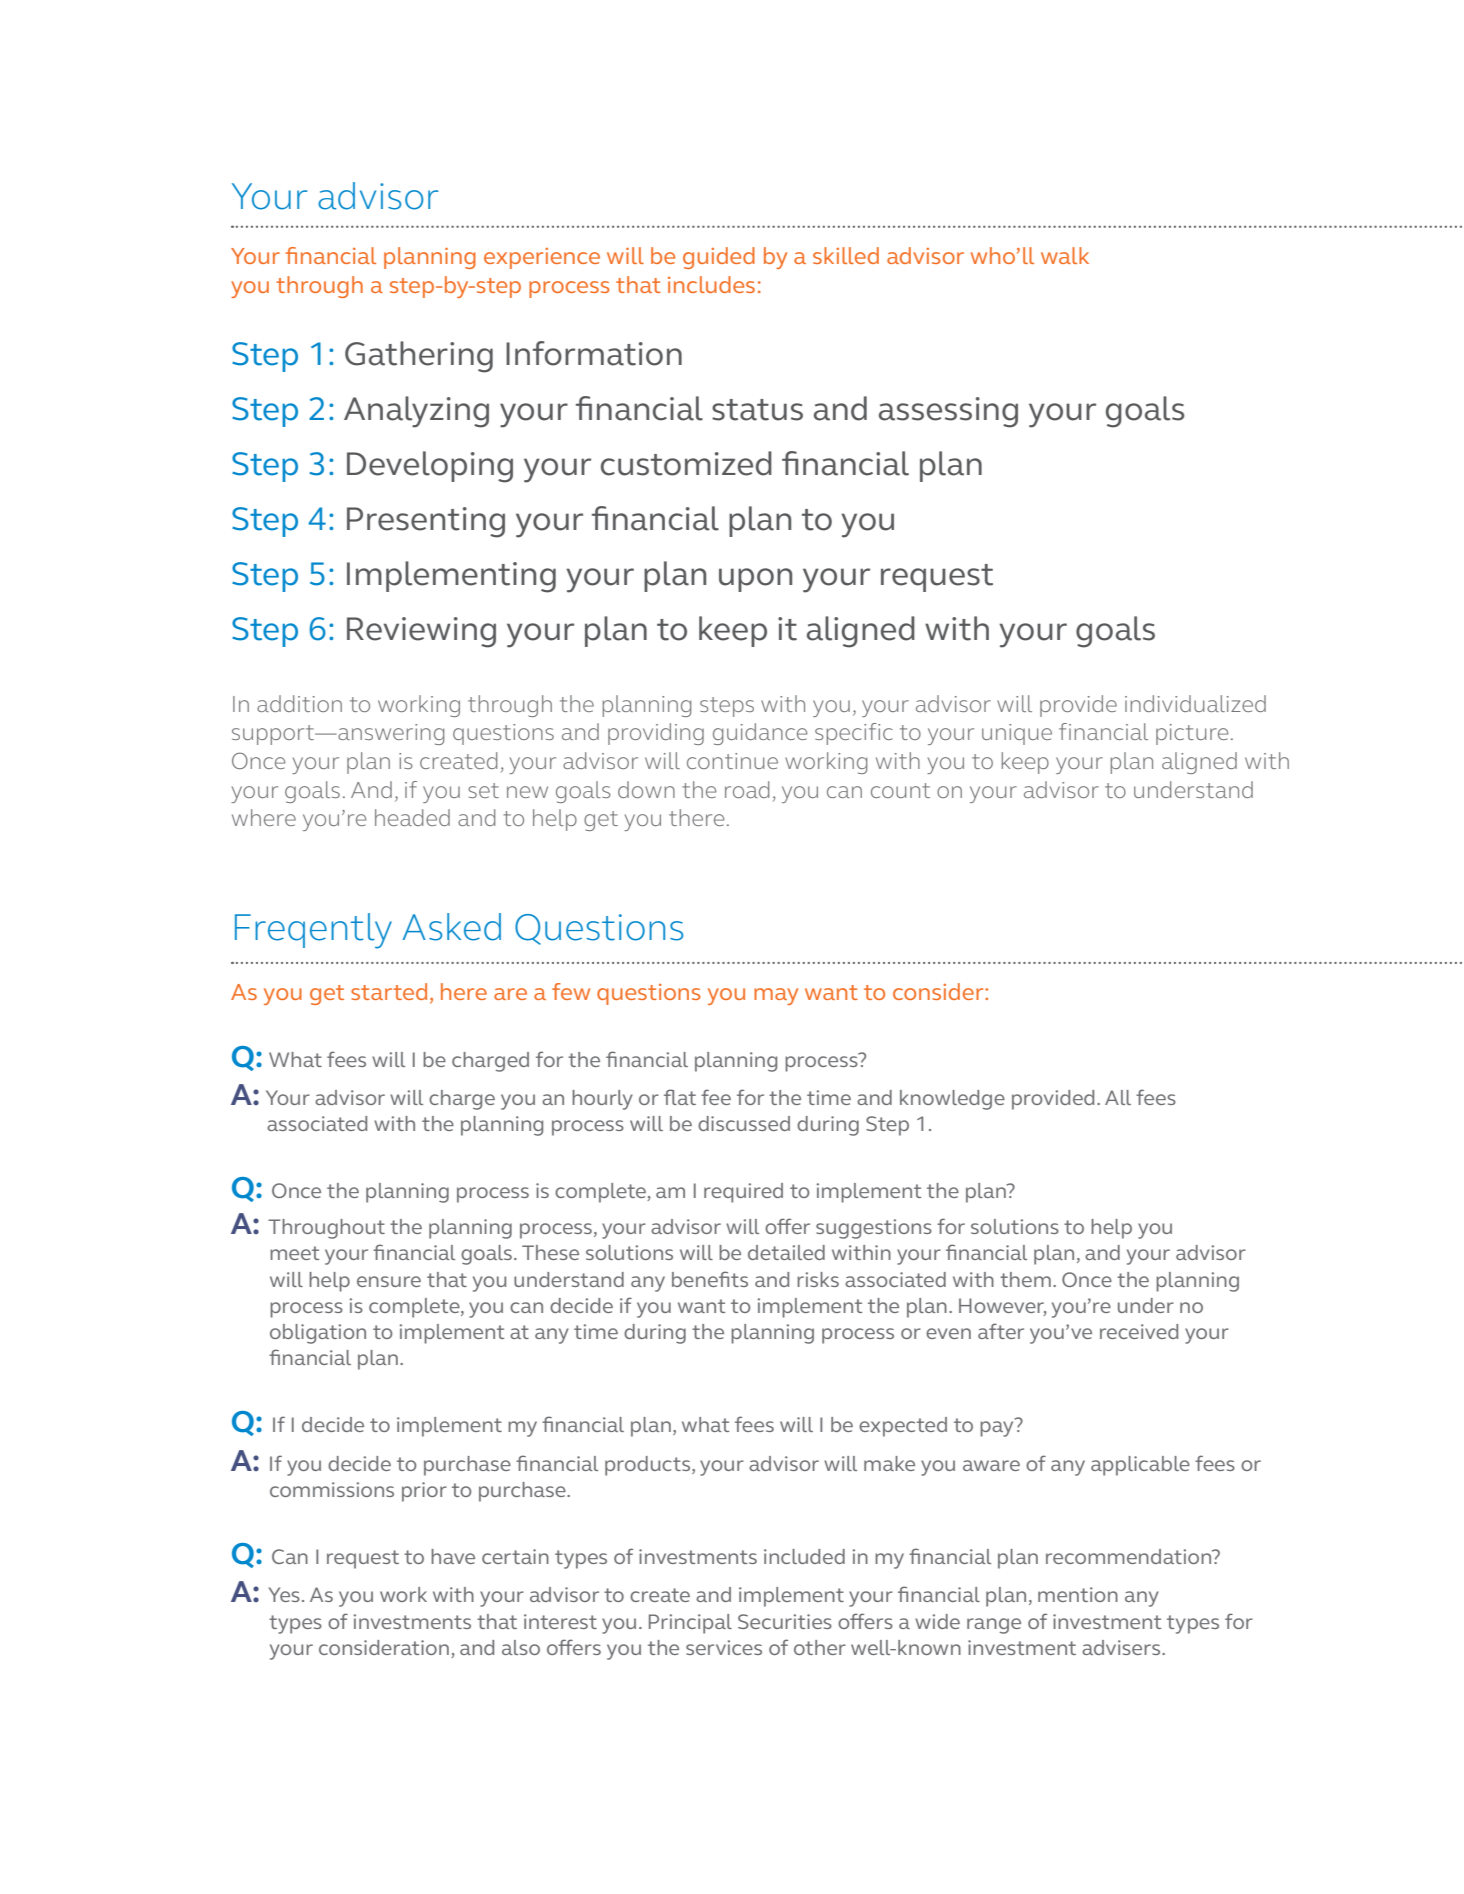 This screenshot has width=1464, height=1894. Describe the element at coordinates (1065, 255) in the screenshot. I see `walk` at that location.
